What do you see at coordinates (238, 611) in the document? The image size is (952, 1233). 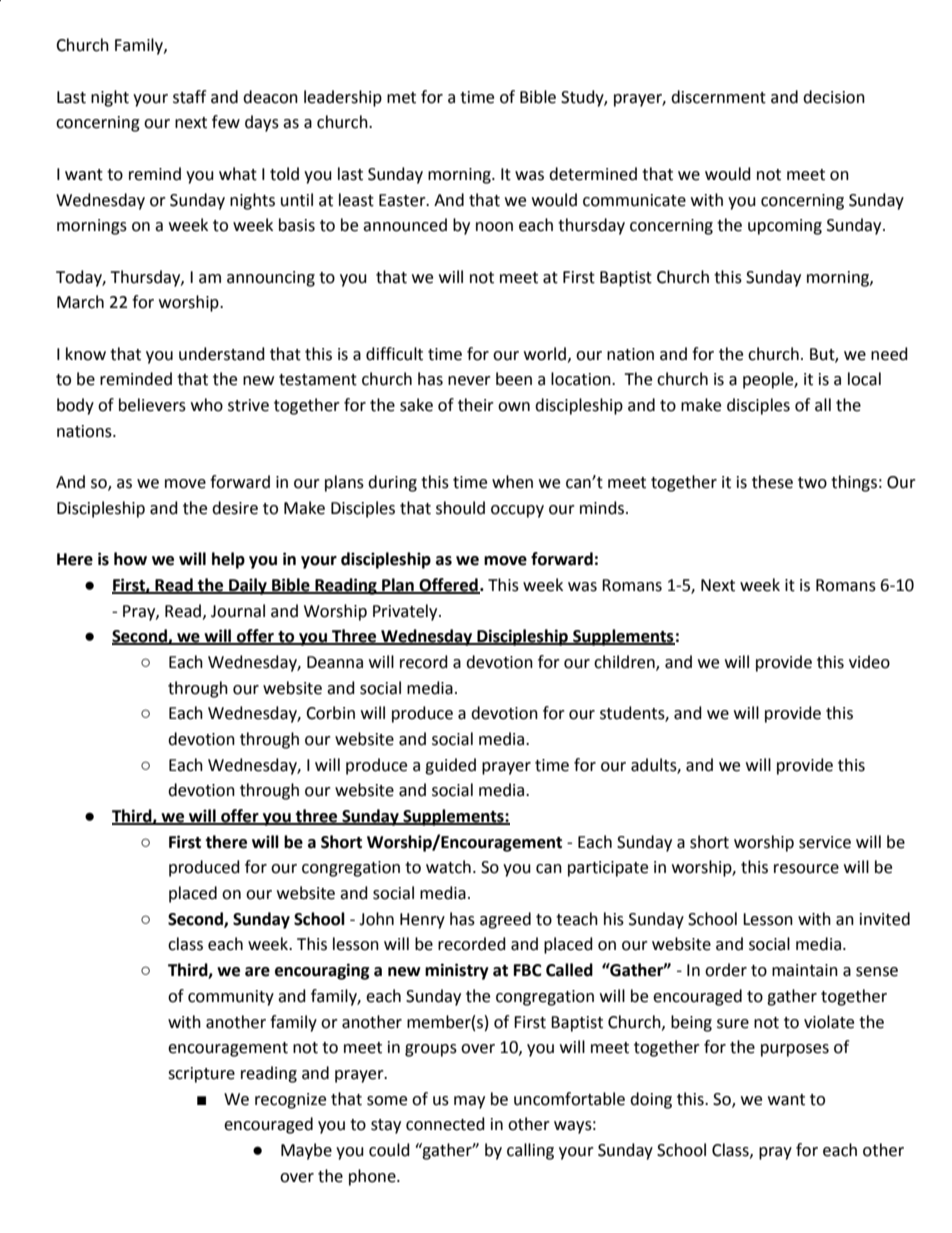 I see `Journal` at bounding box center [238, 611].
